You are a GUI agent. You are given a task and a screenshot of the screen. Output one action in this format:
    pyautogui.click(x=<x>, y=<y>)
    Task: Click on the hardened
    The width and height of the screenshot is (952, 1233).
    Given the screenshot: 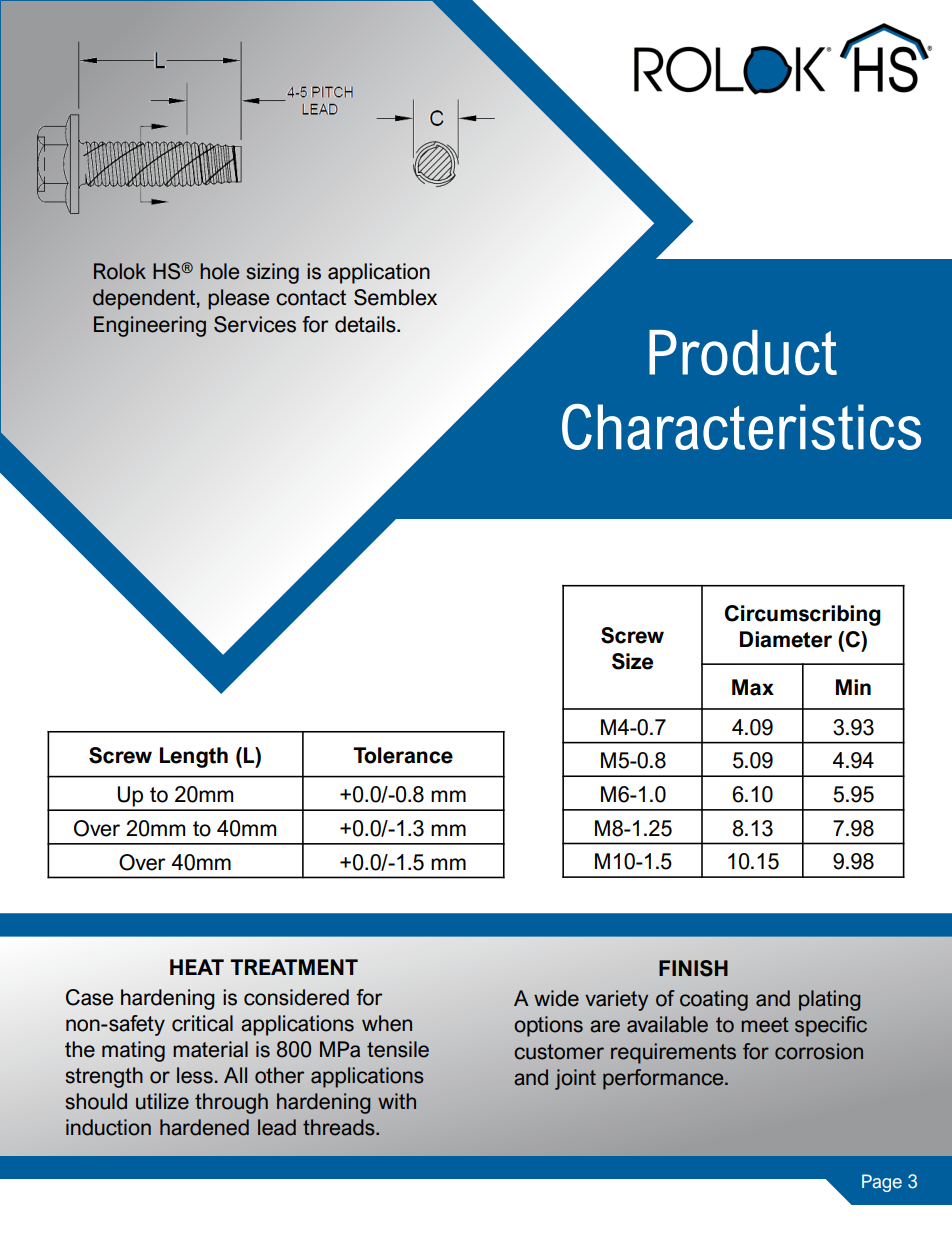 What is the action you would take?
    pyautogui.click(x=204, y=1127)
